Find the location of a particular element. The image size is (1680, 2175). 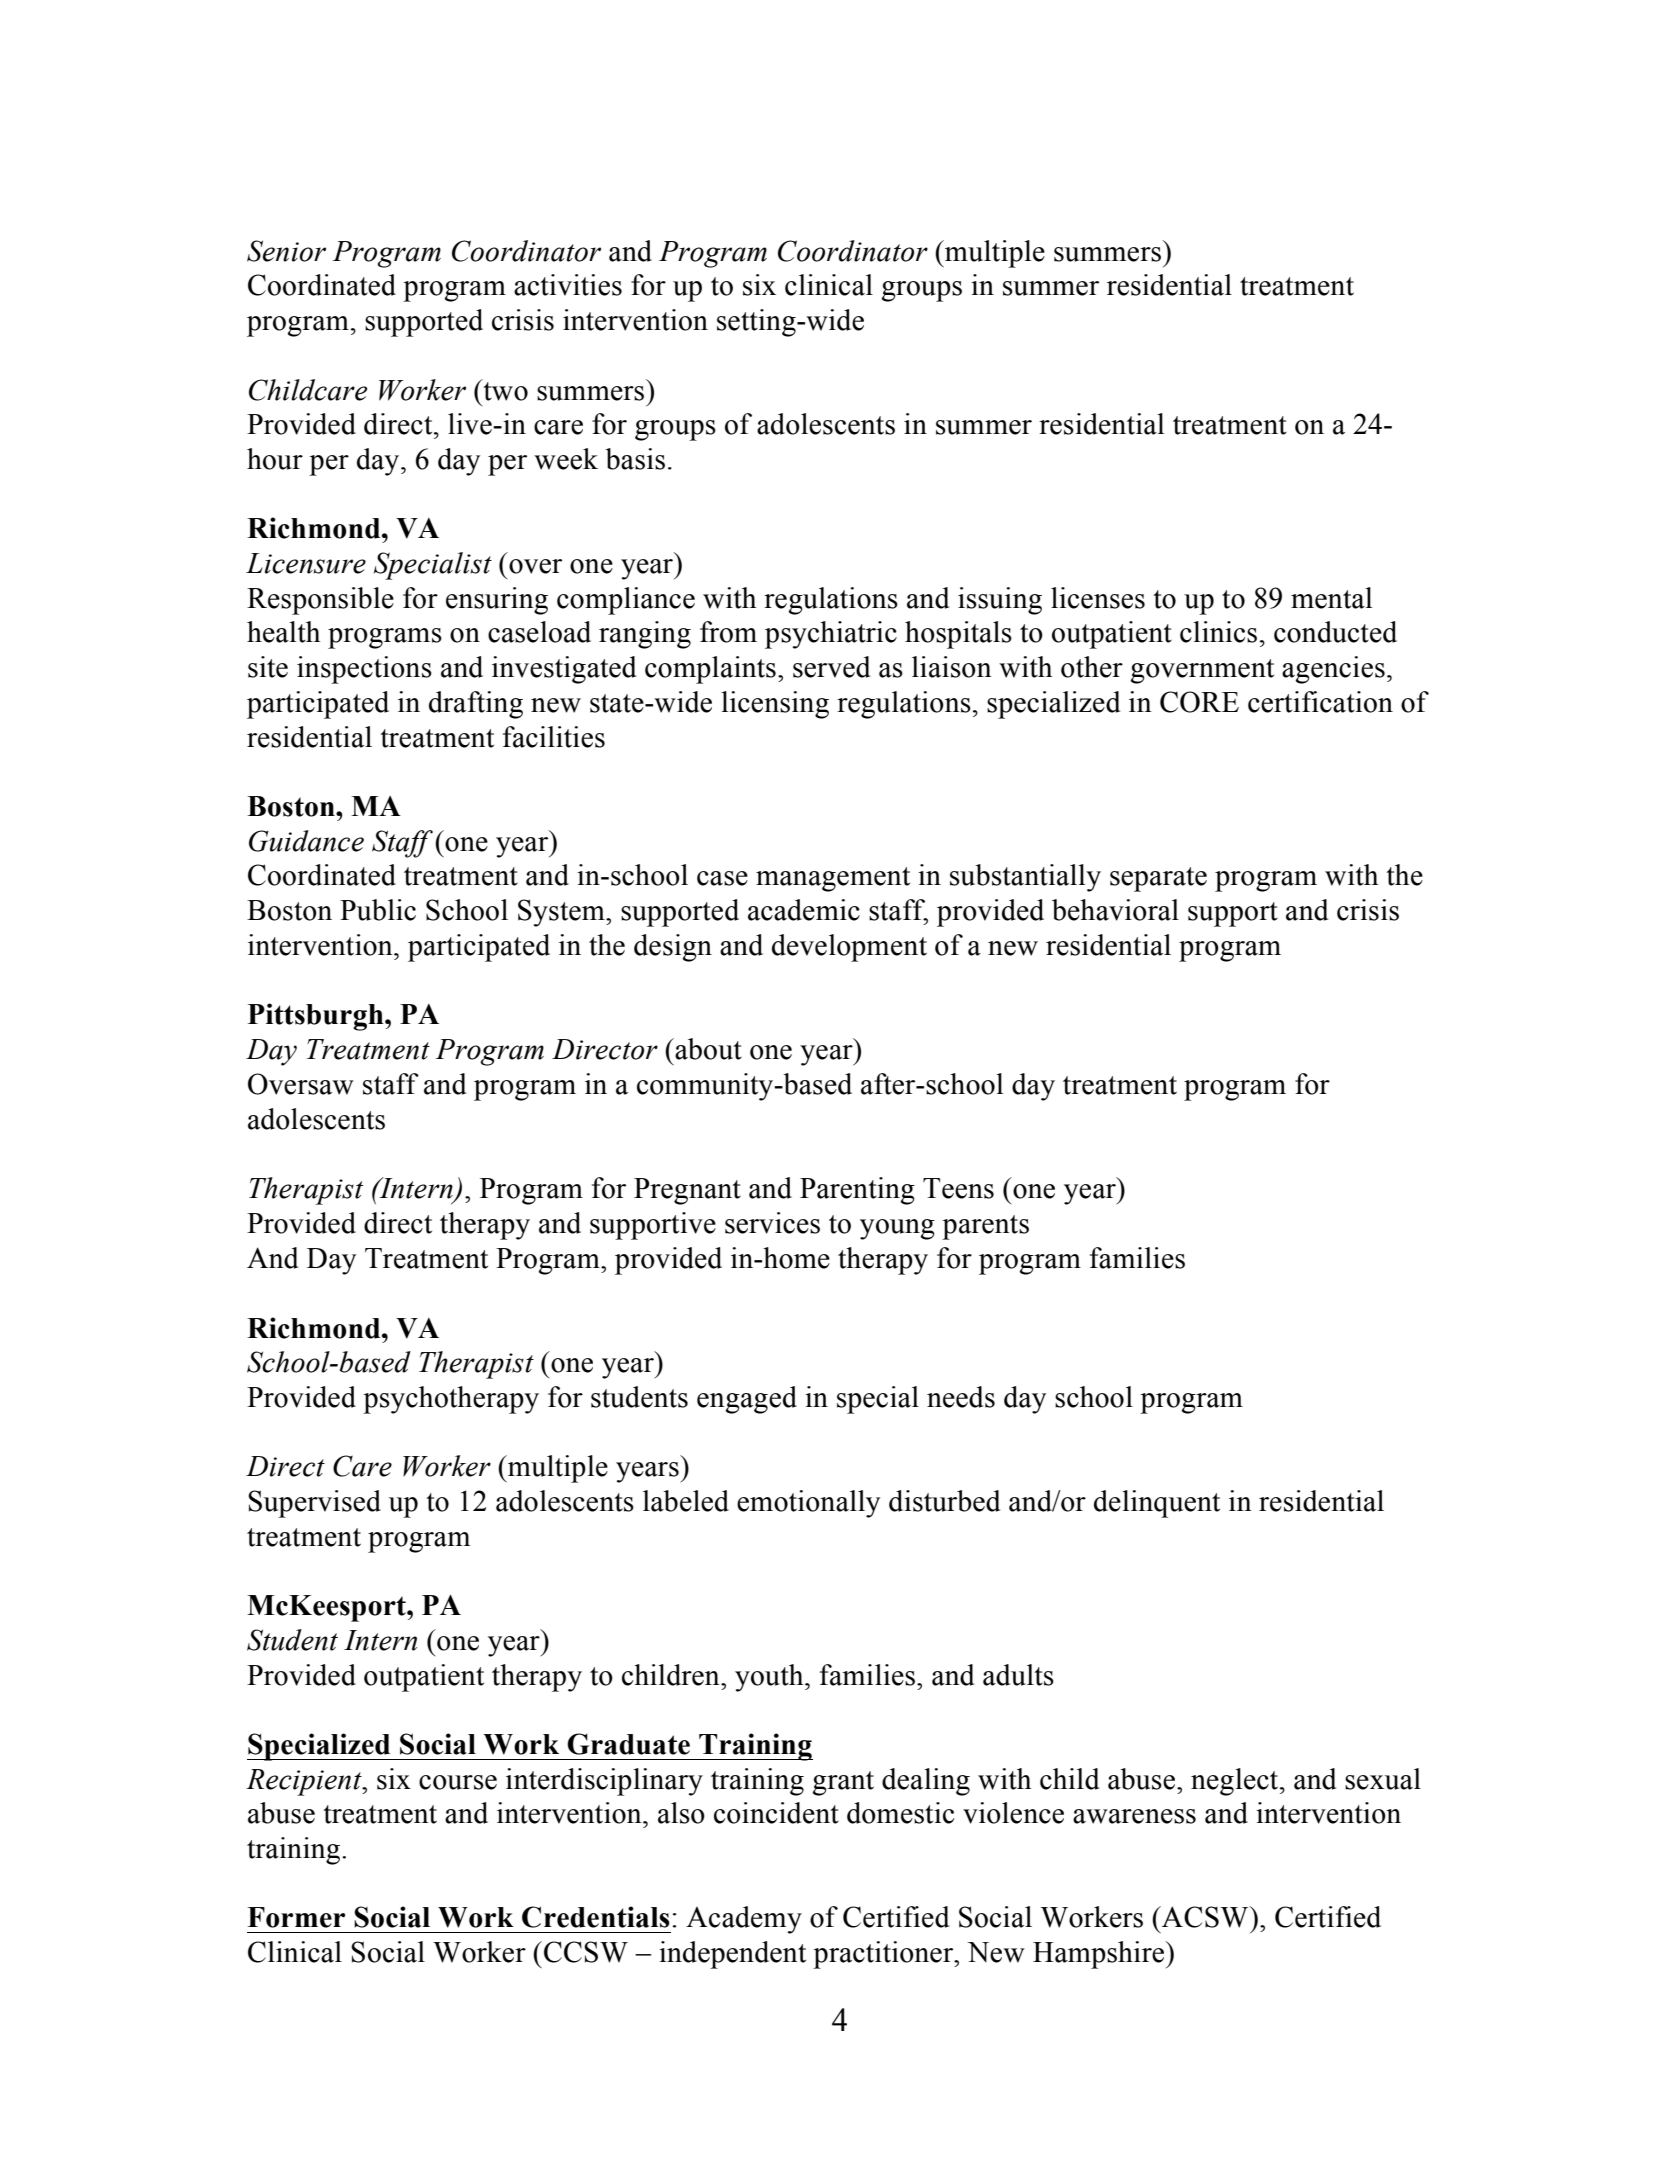

Parenting is located at coordinates (857, 1191).
